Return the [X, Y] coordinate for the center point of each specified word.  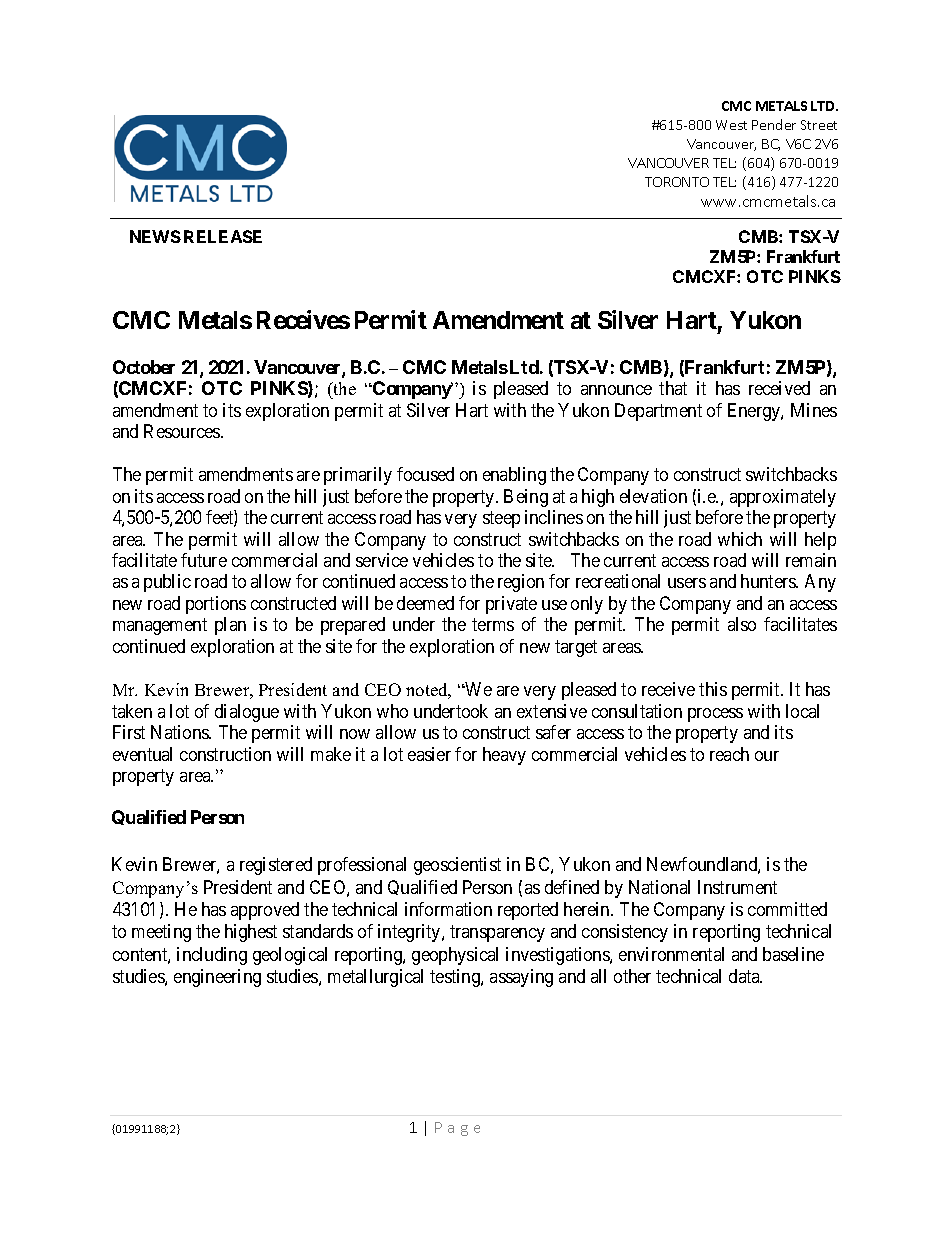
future [204, 560]
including [212, 956]
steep [501, 519]
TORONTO [677, 182]
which [740, 539]
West [731, 125]
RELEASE [223, 236]
